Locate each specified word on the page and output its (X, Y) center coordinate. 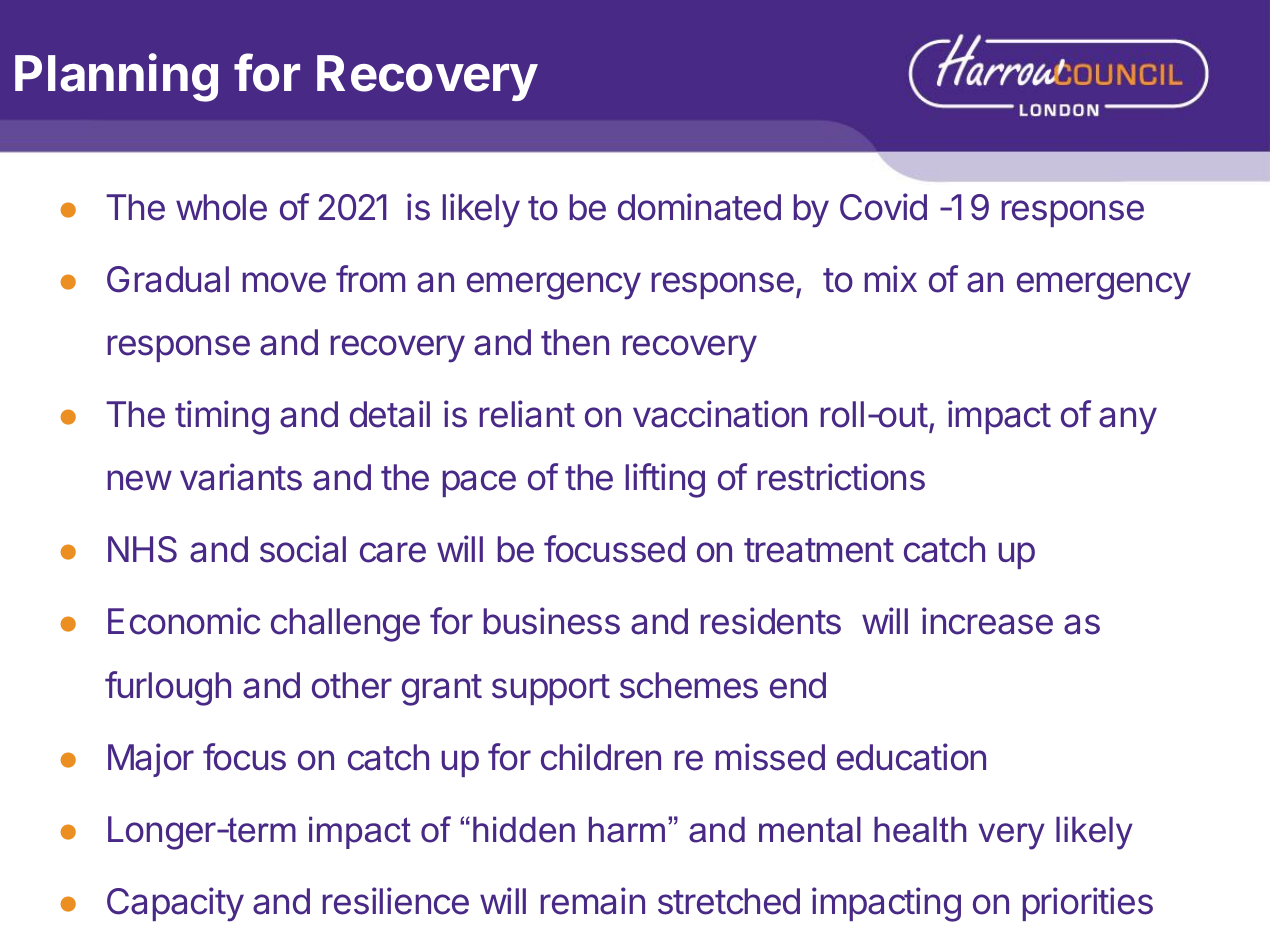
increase (987, 621)
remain (593, 901)
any (1128, 421)
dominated (699, 207)
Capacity (175, 904)
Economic (184, 621)
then (575, 342)
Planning (116, 77)
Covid (883, 207)
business (552, 621)
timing (222, 417)
